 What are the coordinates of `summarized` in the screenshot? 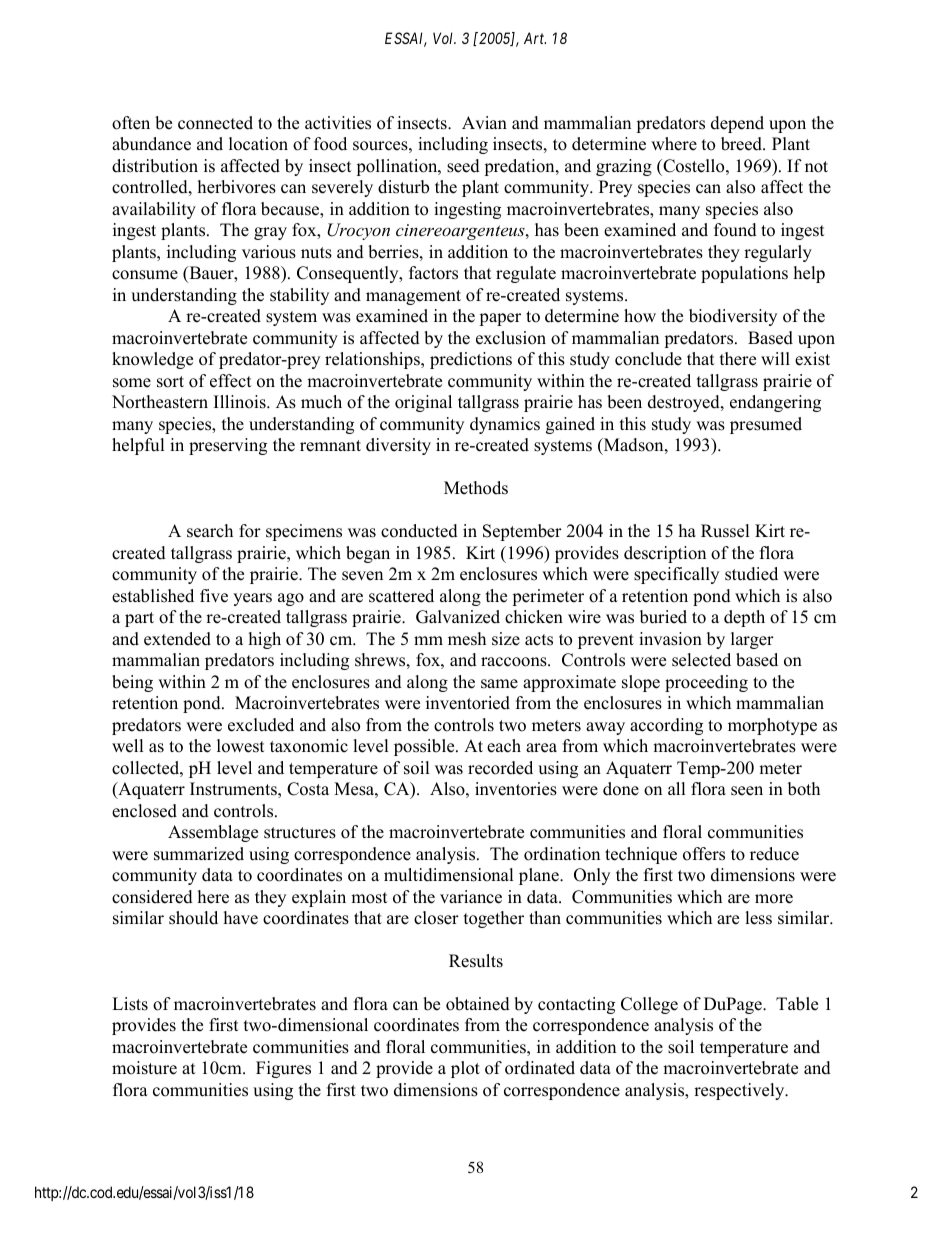 It's located at (199, 854).
